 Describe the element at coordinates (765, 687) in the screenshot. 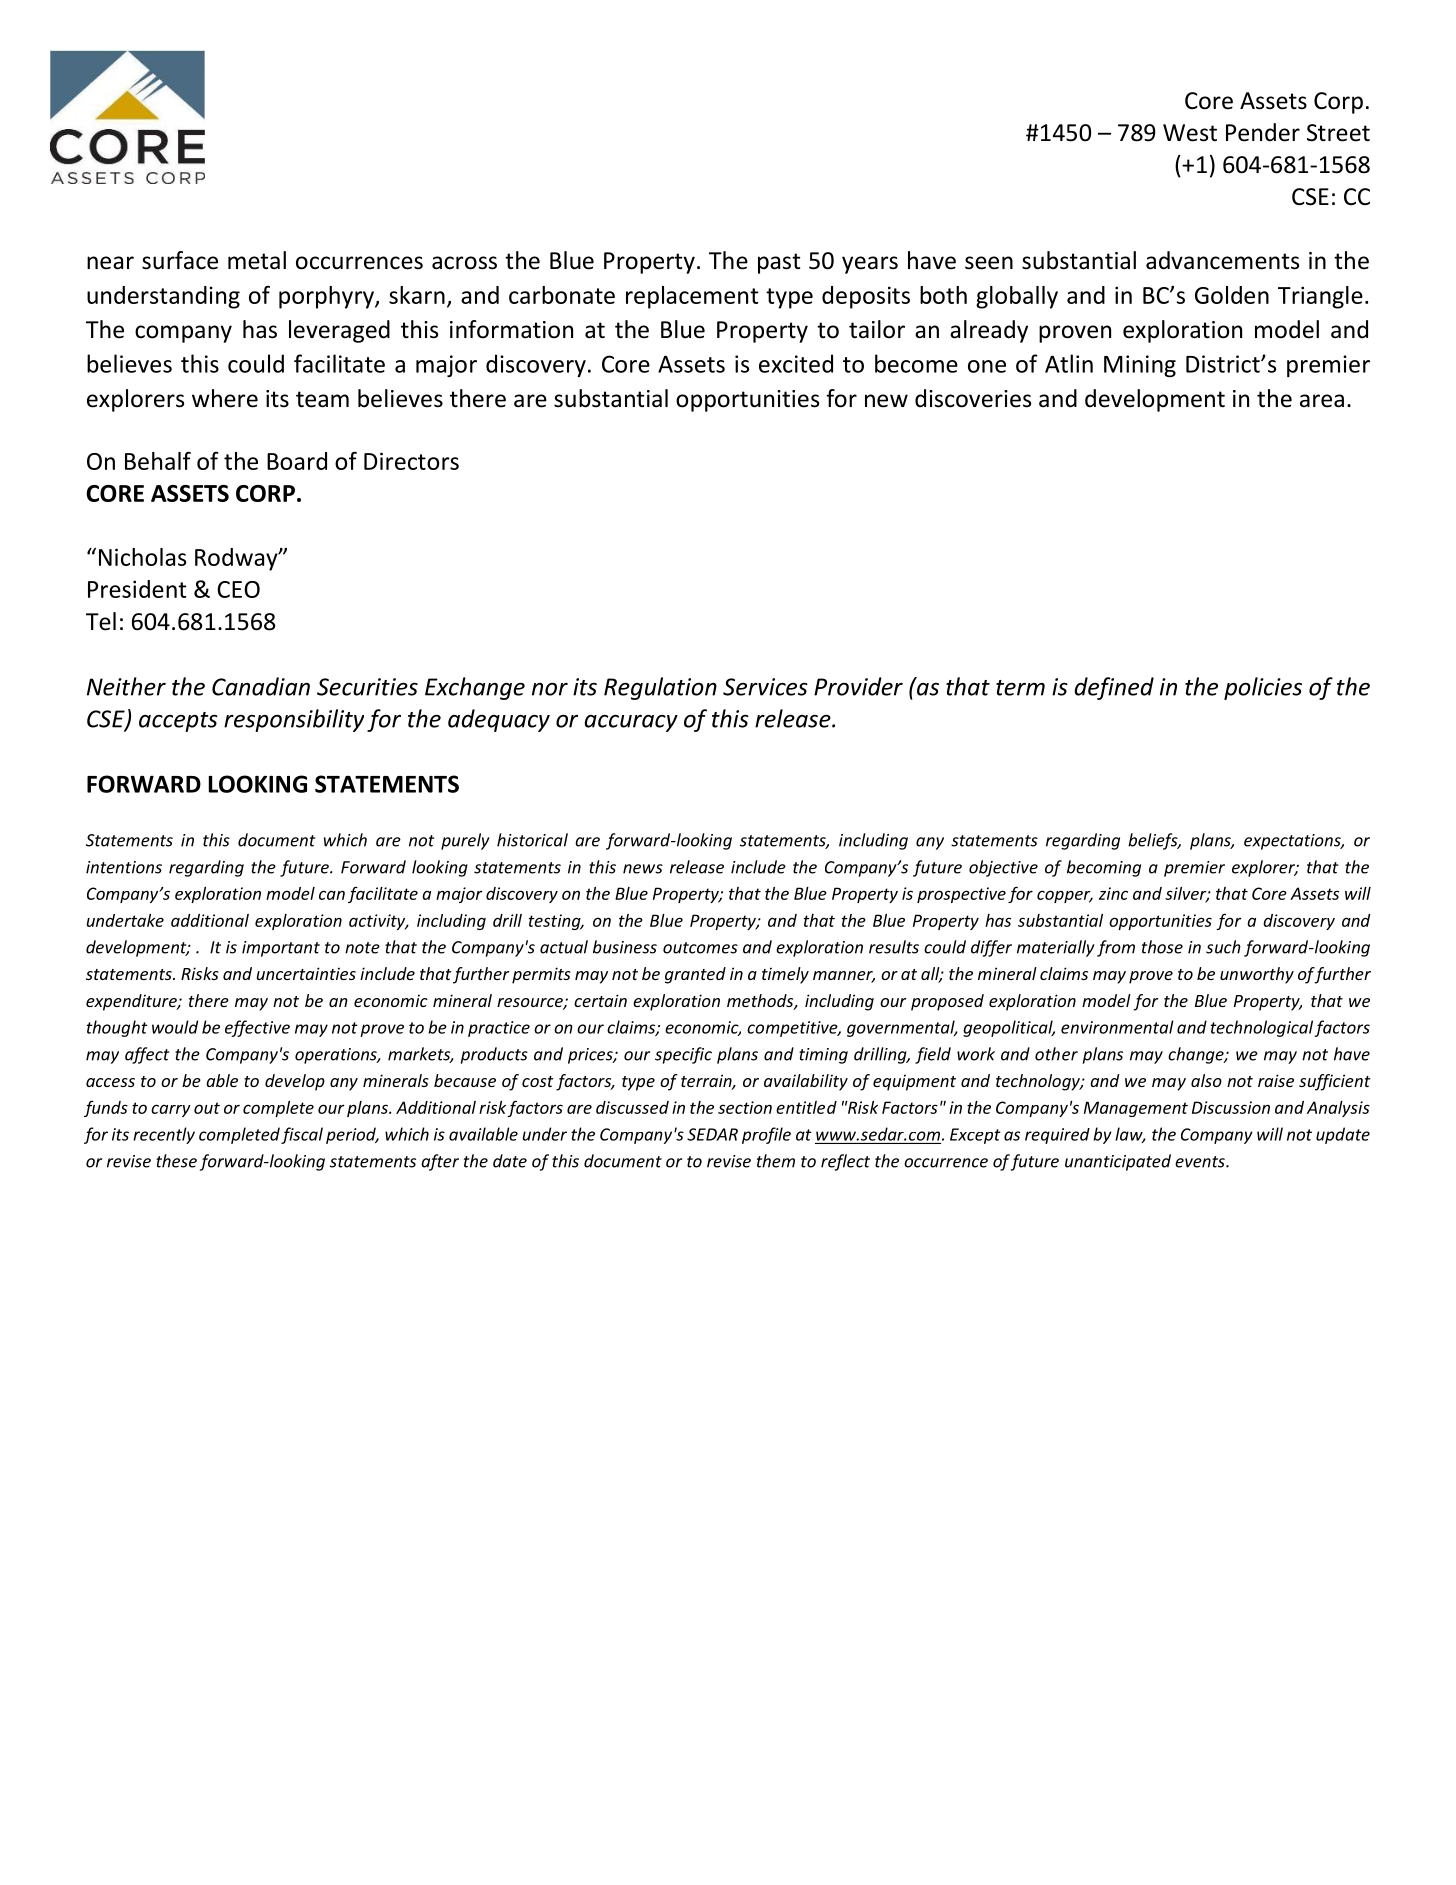

I see `Services` at that location.
